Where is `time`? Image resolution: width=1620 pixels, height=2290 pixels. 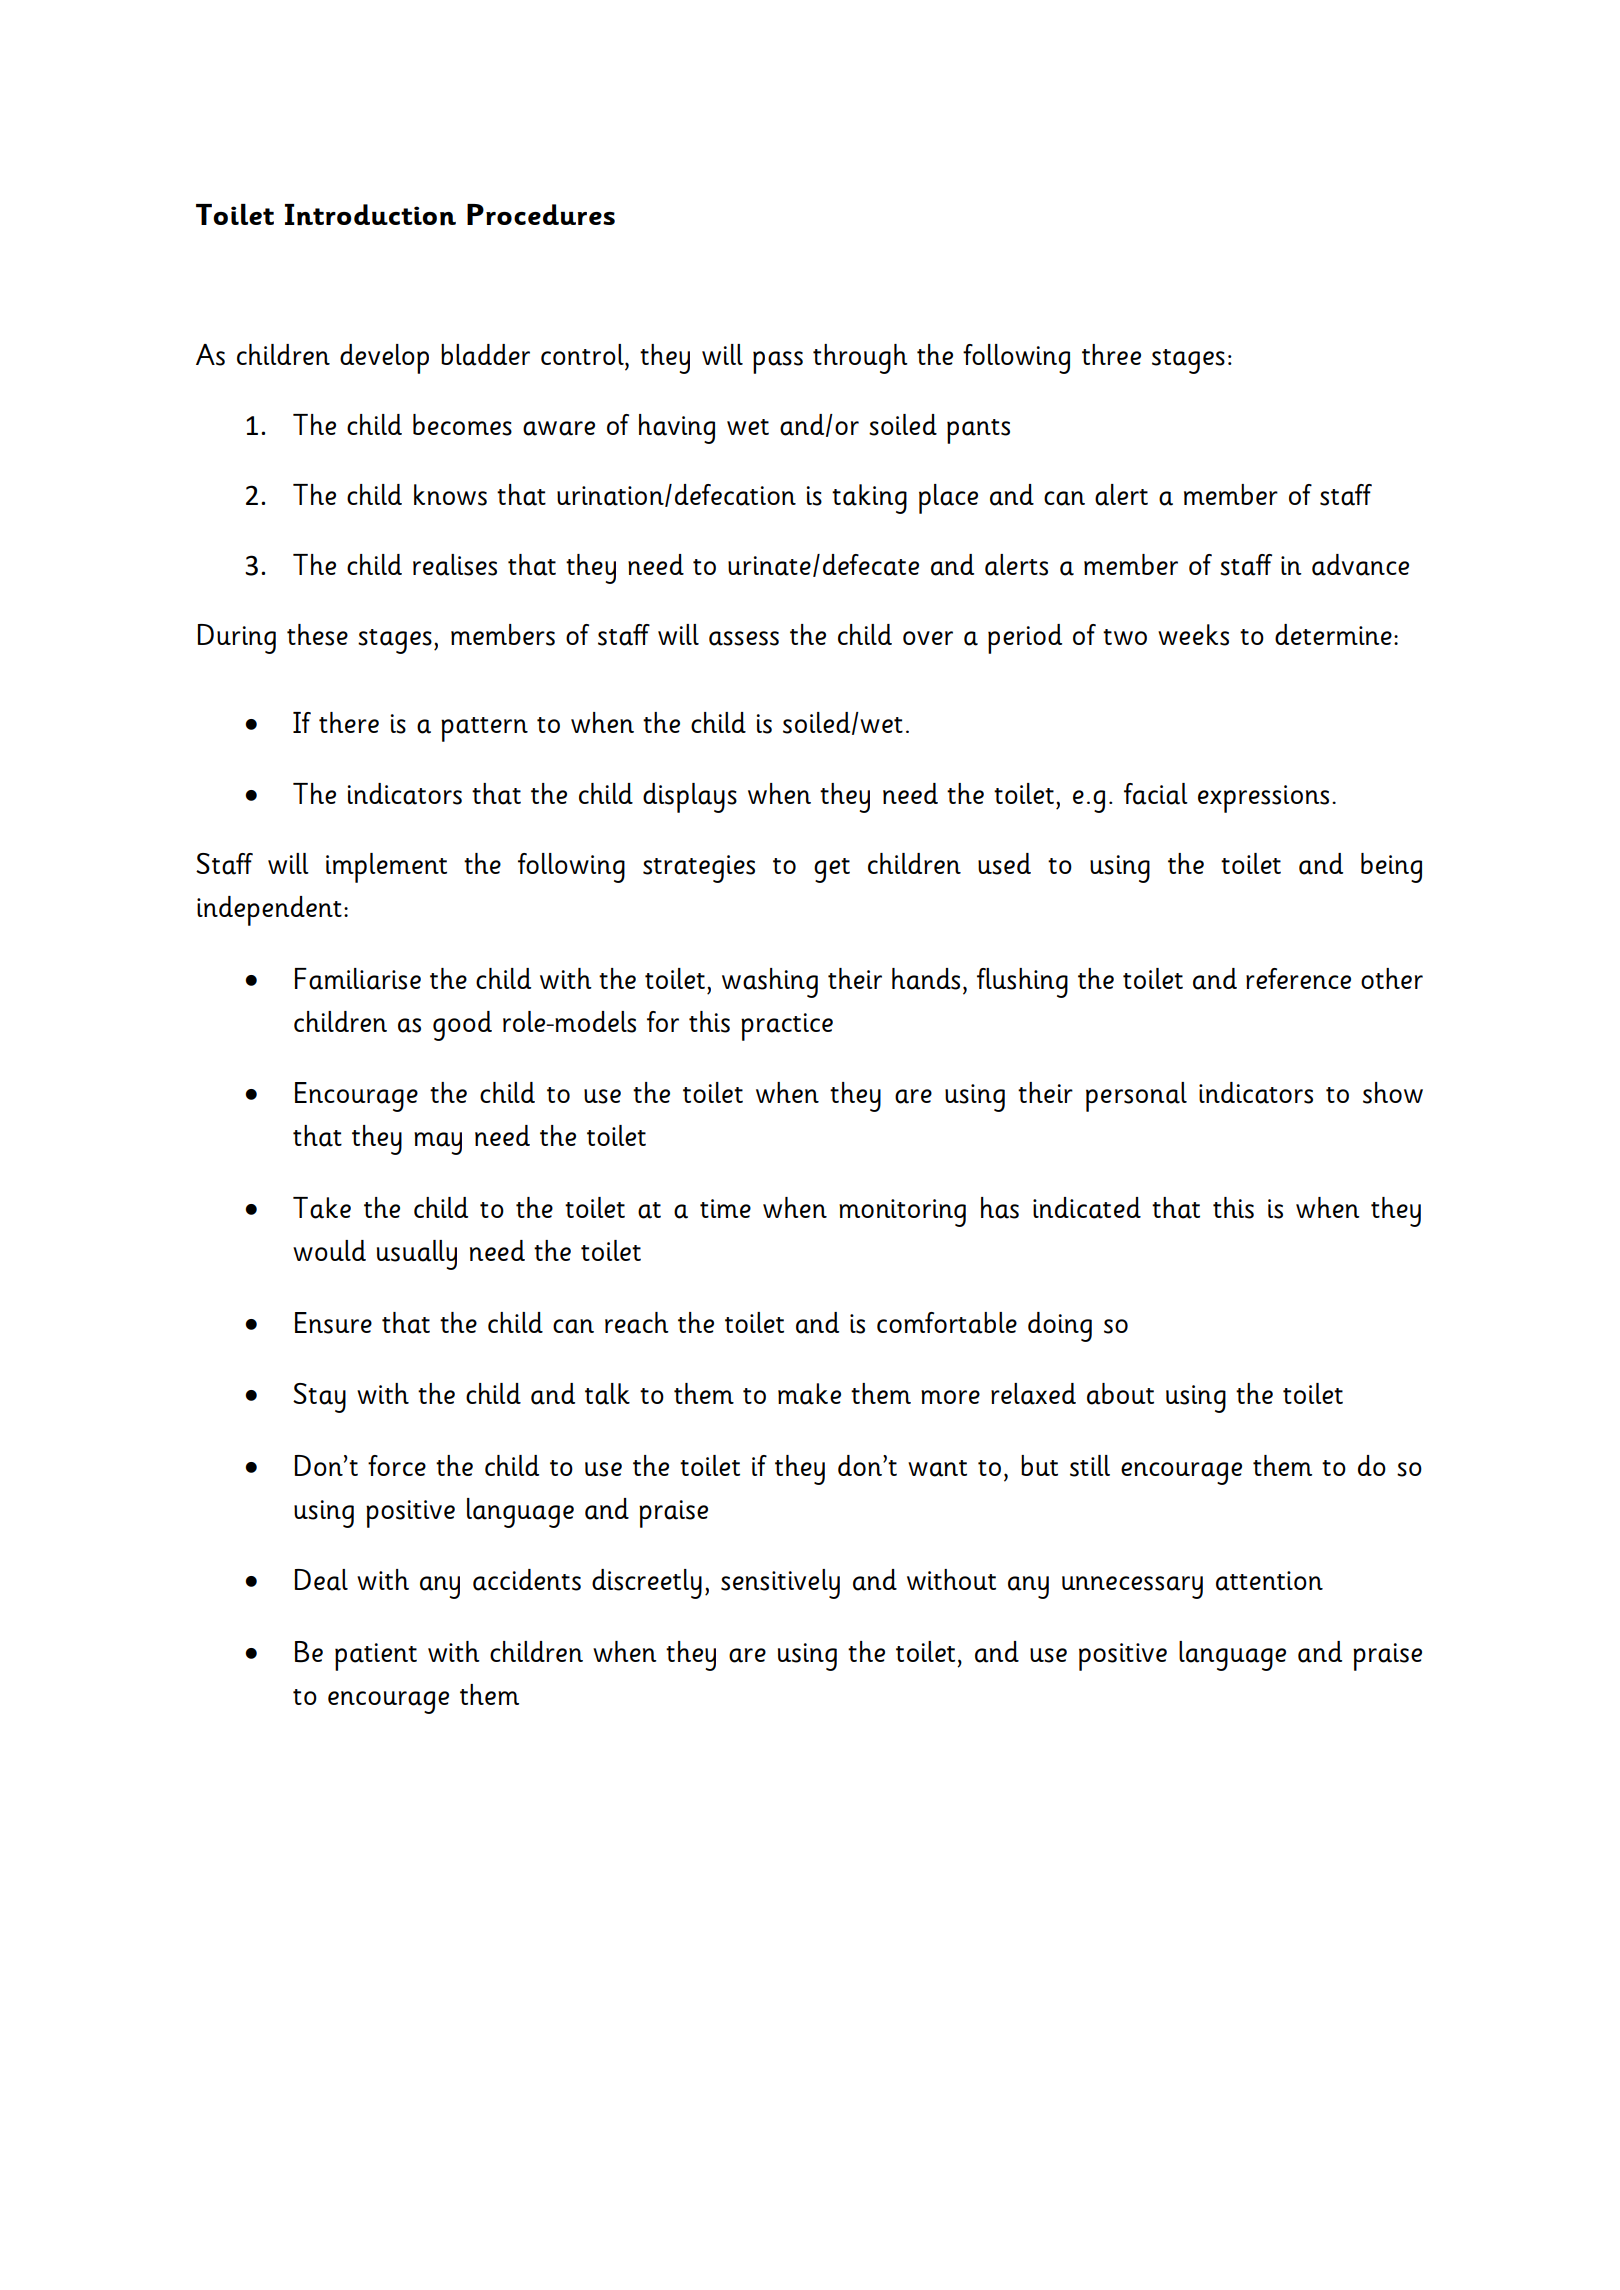
time is located at coordinates (725, 1208).
